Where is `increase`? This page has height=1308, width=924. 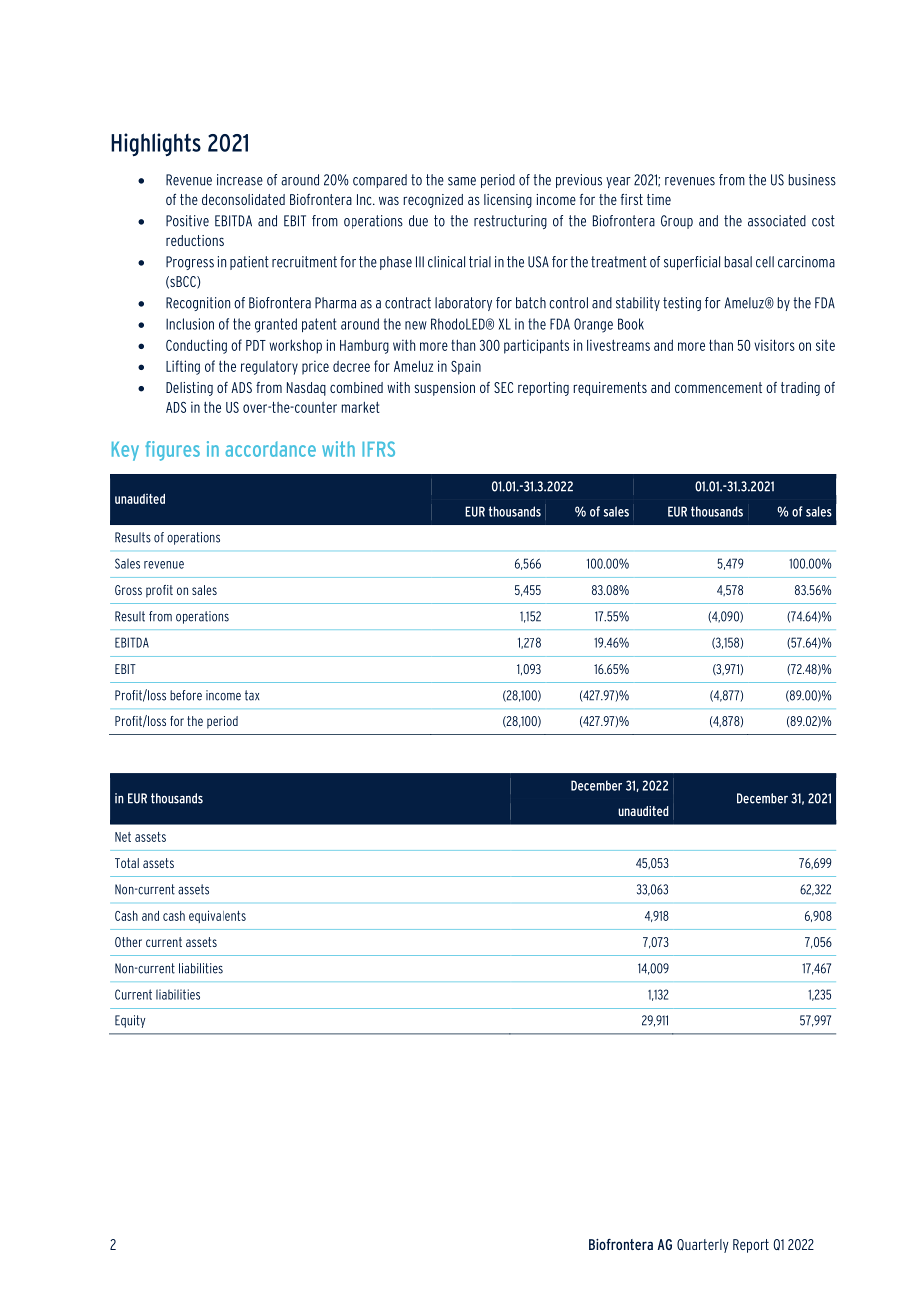
increase is located at coordinates (240, 180).
